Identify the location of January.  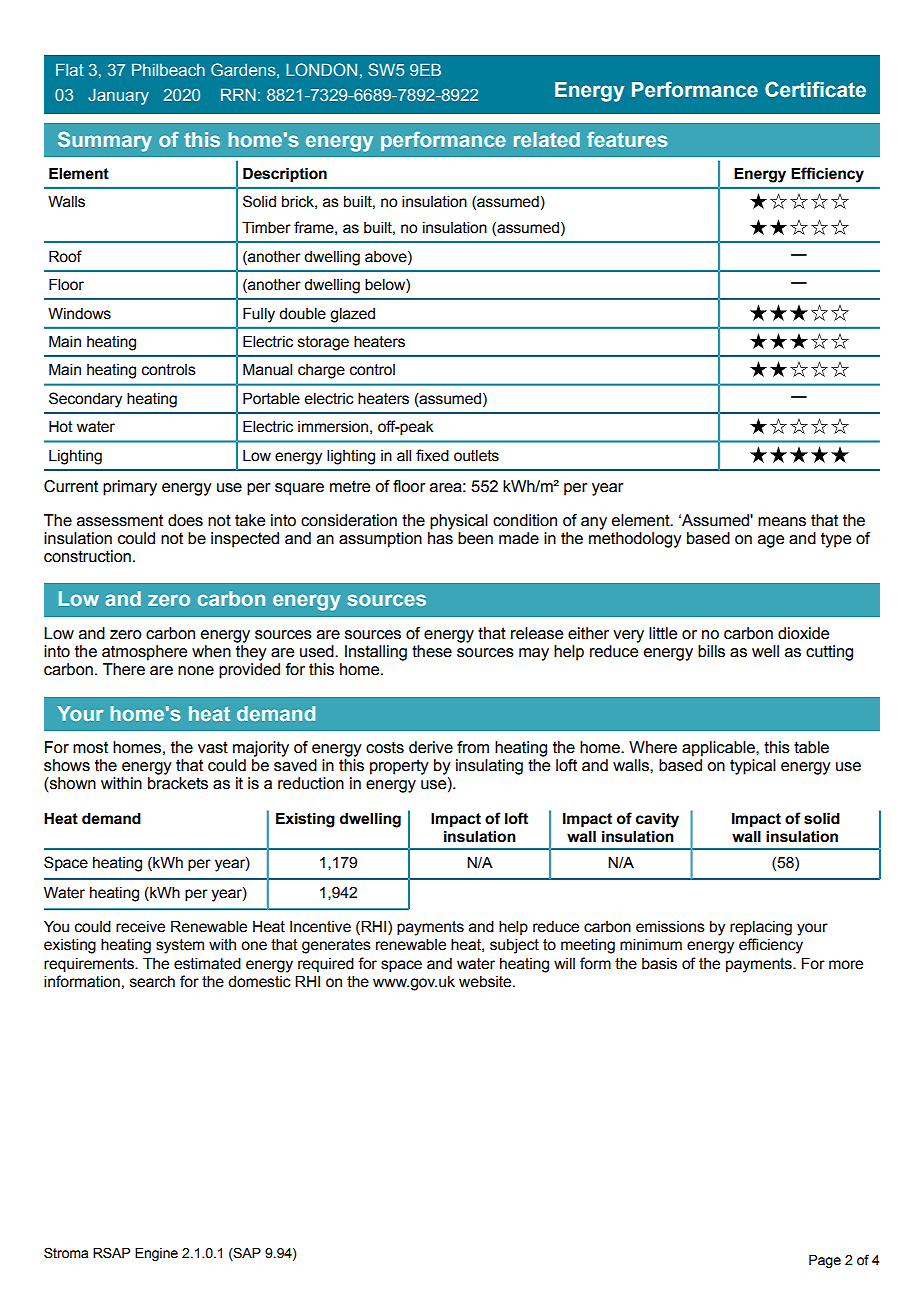
(118, 96).
